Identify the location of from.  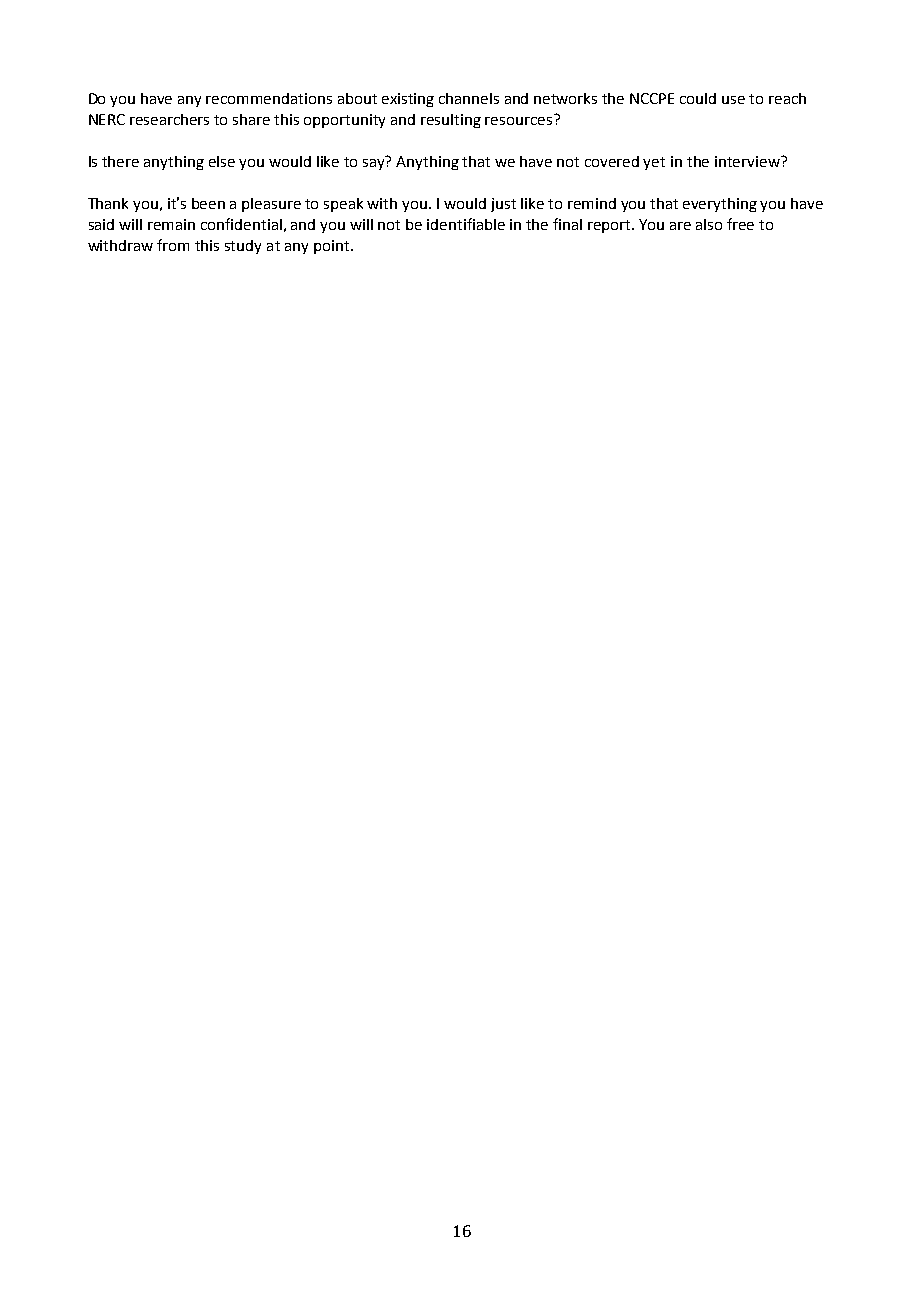
(173, 245).
